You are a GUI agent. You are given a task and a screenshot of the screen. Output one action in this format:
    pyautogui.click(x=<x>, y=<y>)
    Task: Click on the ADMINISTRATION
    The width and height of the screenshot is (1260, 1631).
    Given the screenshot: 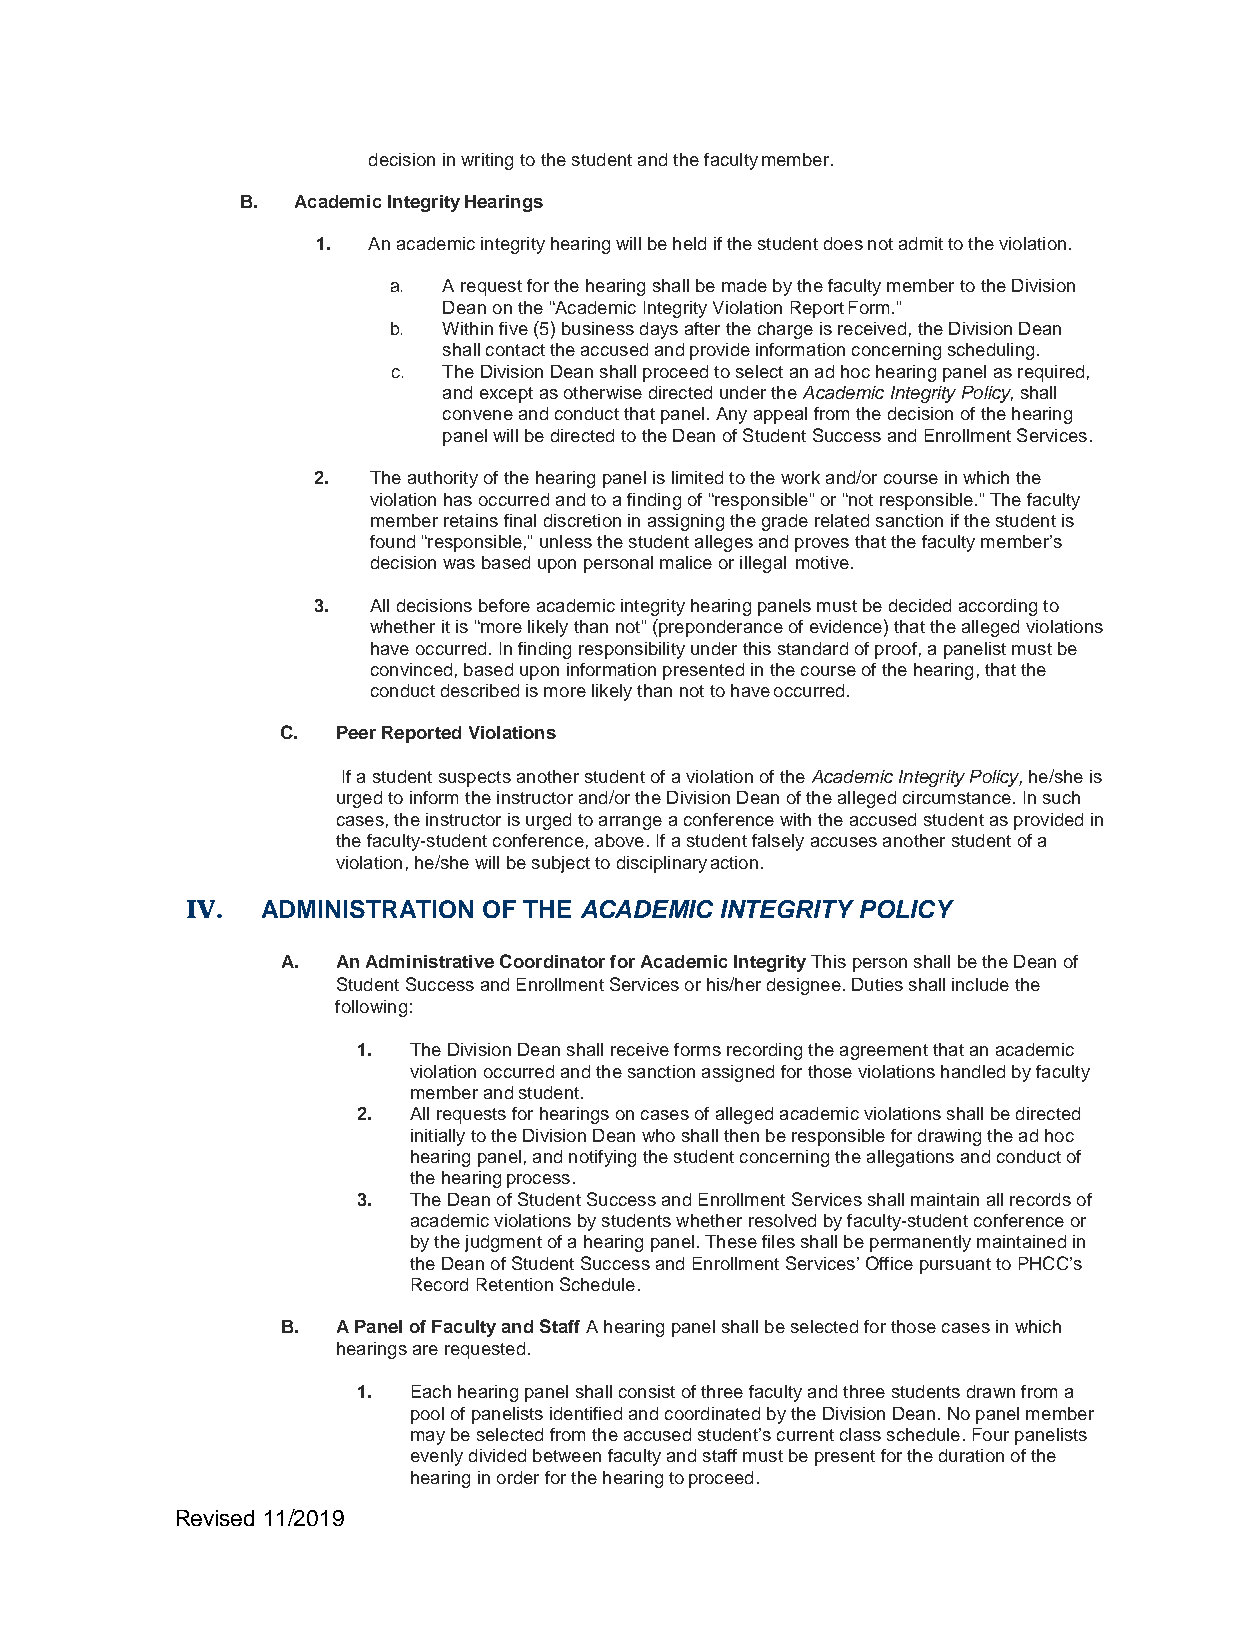 What is the action you would take?
    pyautogui.click(x=367, y=909)
